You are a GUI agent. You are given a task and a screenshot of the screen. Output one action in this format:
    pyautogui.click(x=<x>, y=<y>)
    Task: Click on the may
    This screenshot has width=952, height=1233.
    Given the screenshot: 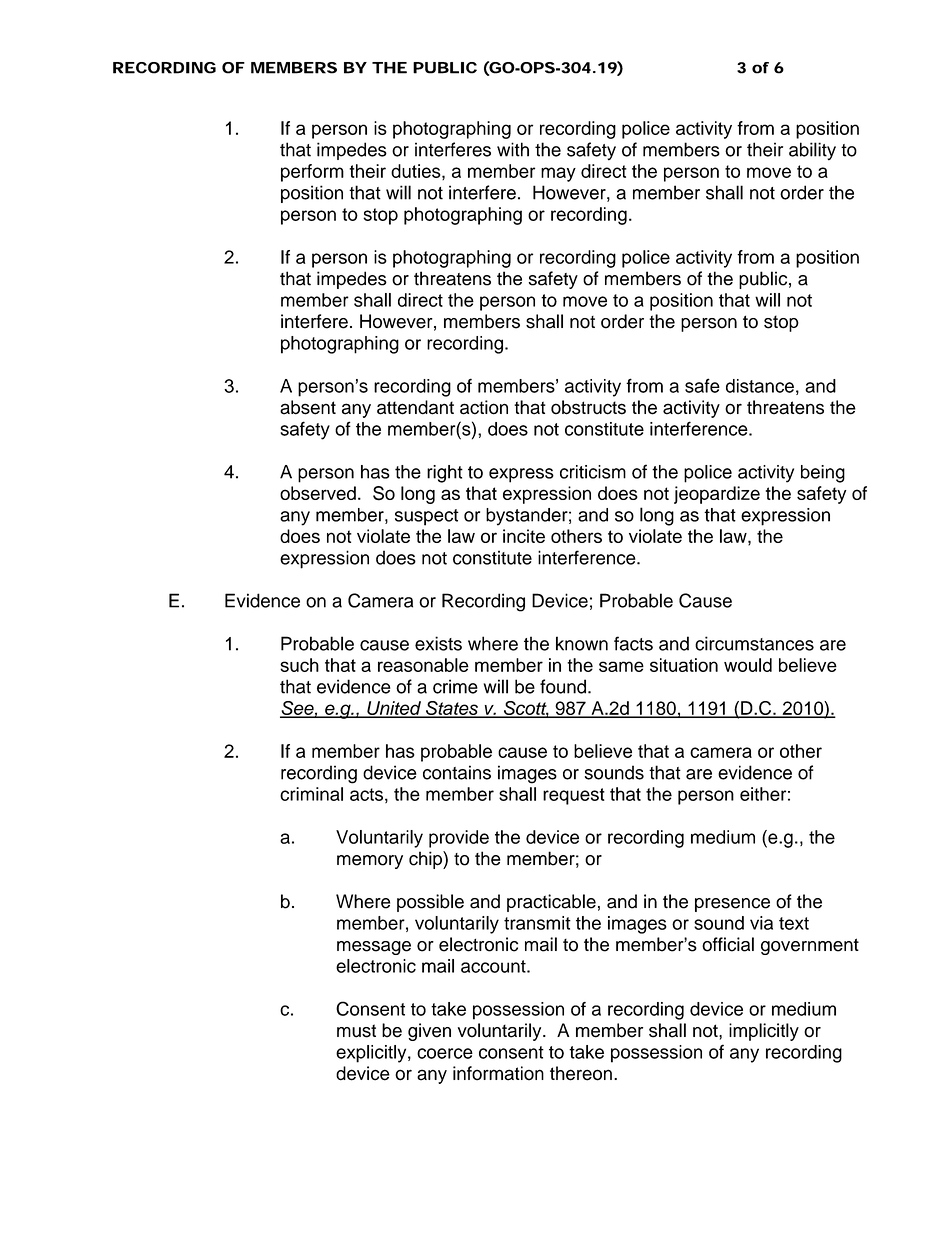 What is the action you would take?
    pyautogui.click(x=558, y=174)
